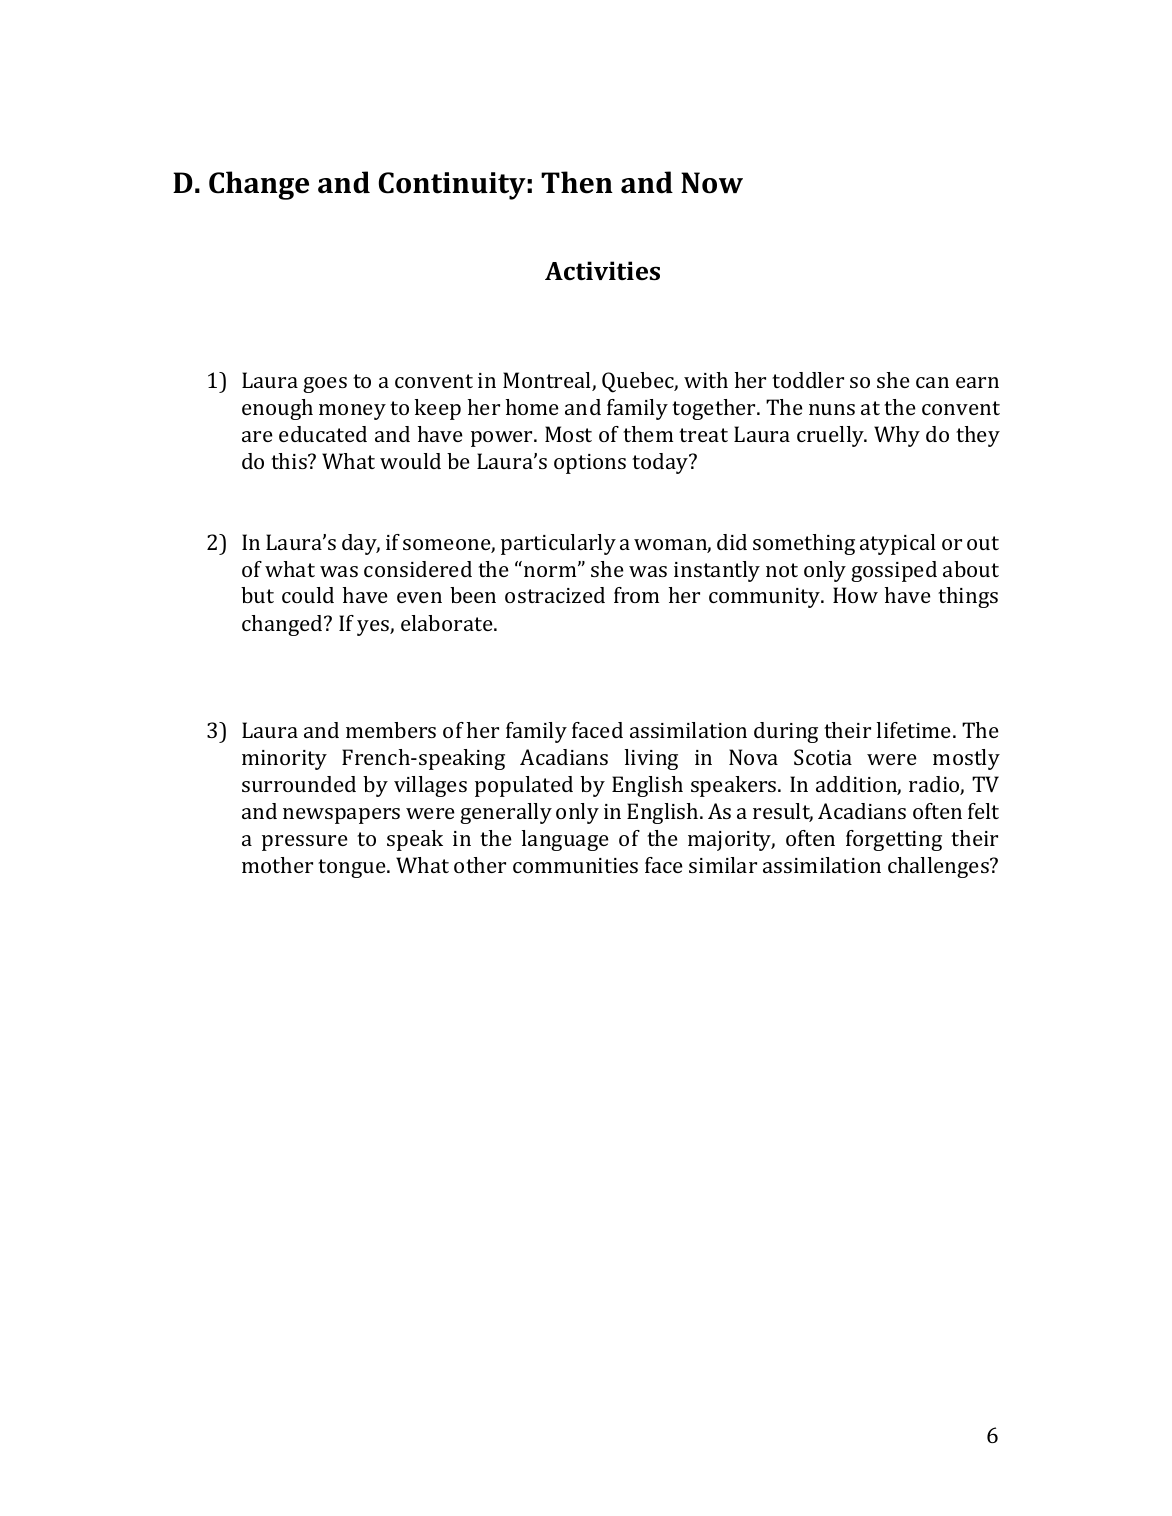  Describe the element at coordinates (325, 385) in the image. I see `goes` at that location.
